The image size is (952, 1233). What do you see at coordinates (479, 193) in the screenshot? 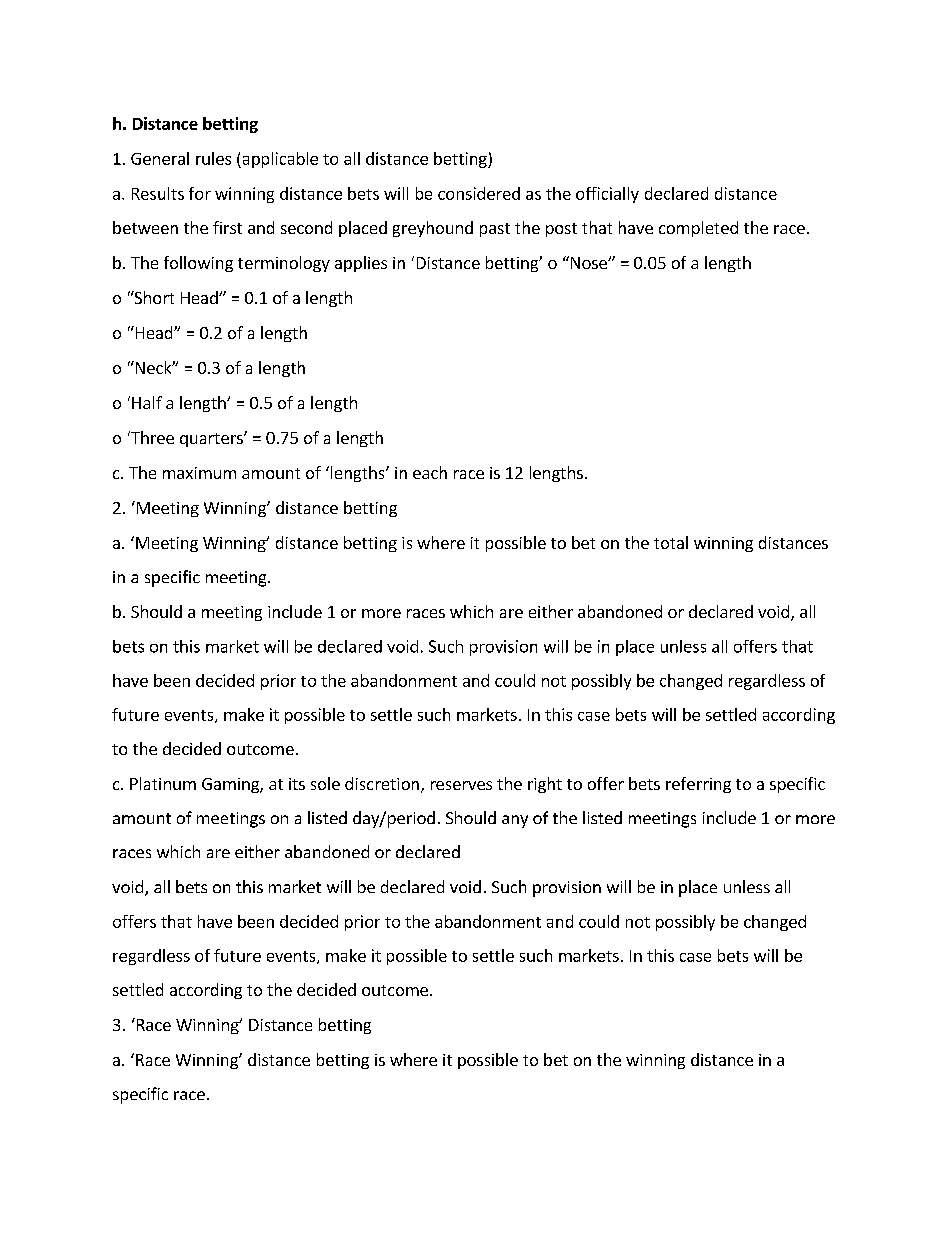
I see `considered` at bounding box center [479, 193].
